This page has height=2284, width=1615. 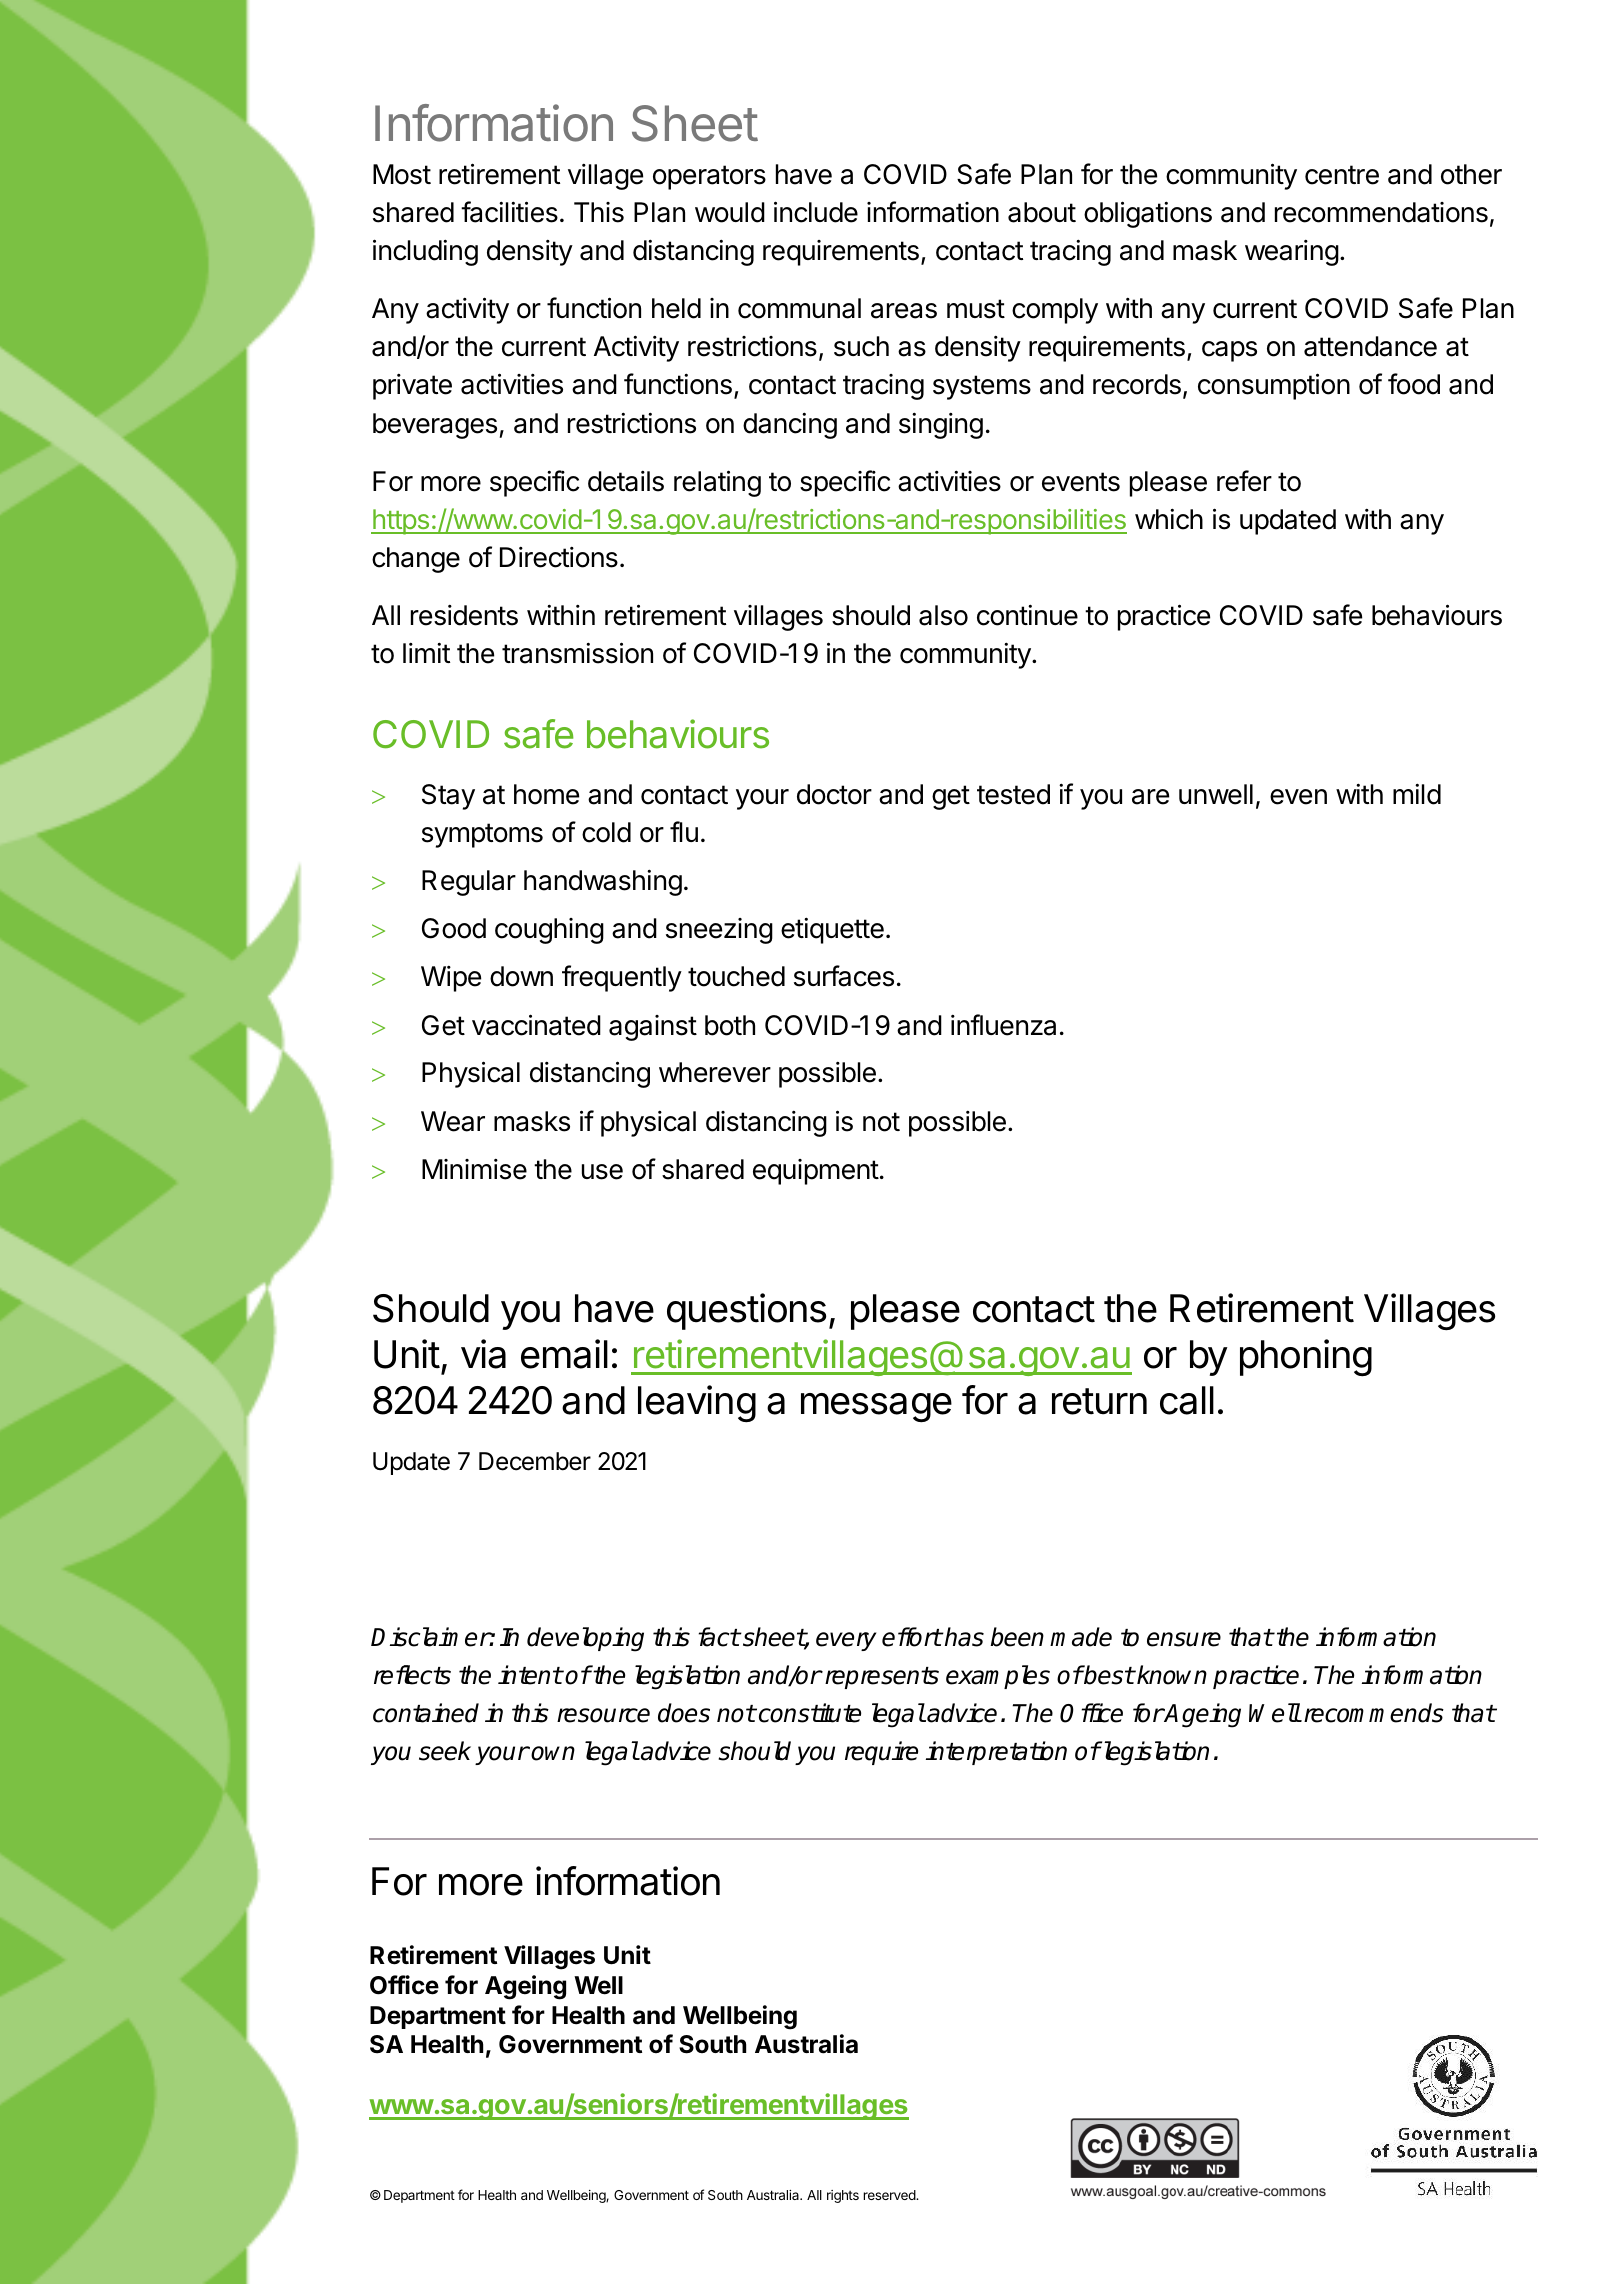 What do you see at coordinates (603, 1715) in the page?
I see `resource` at bounding box center [603, 1715].
